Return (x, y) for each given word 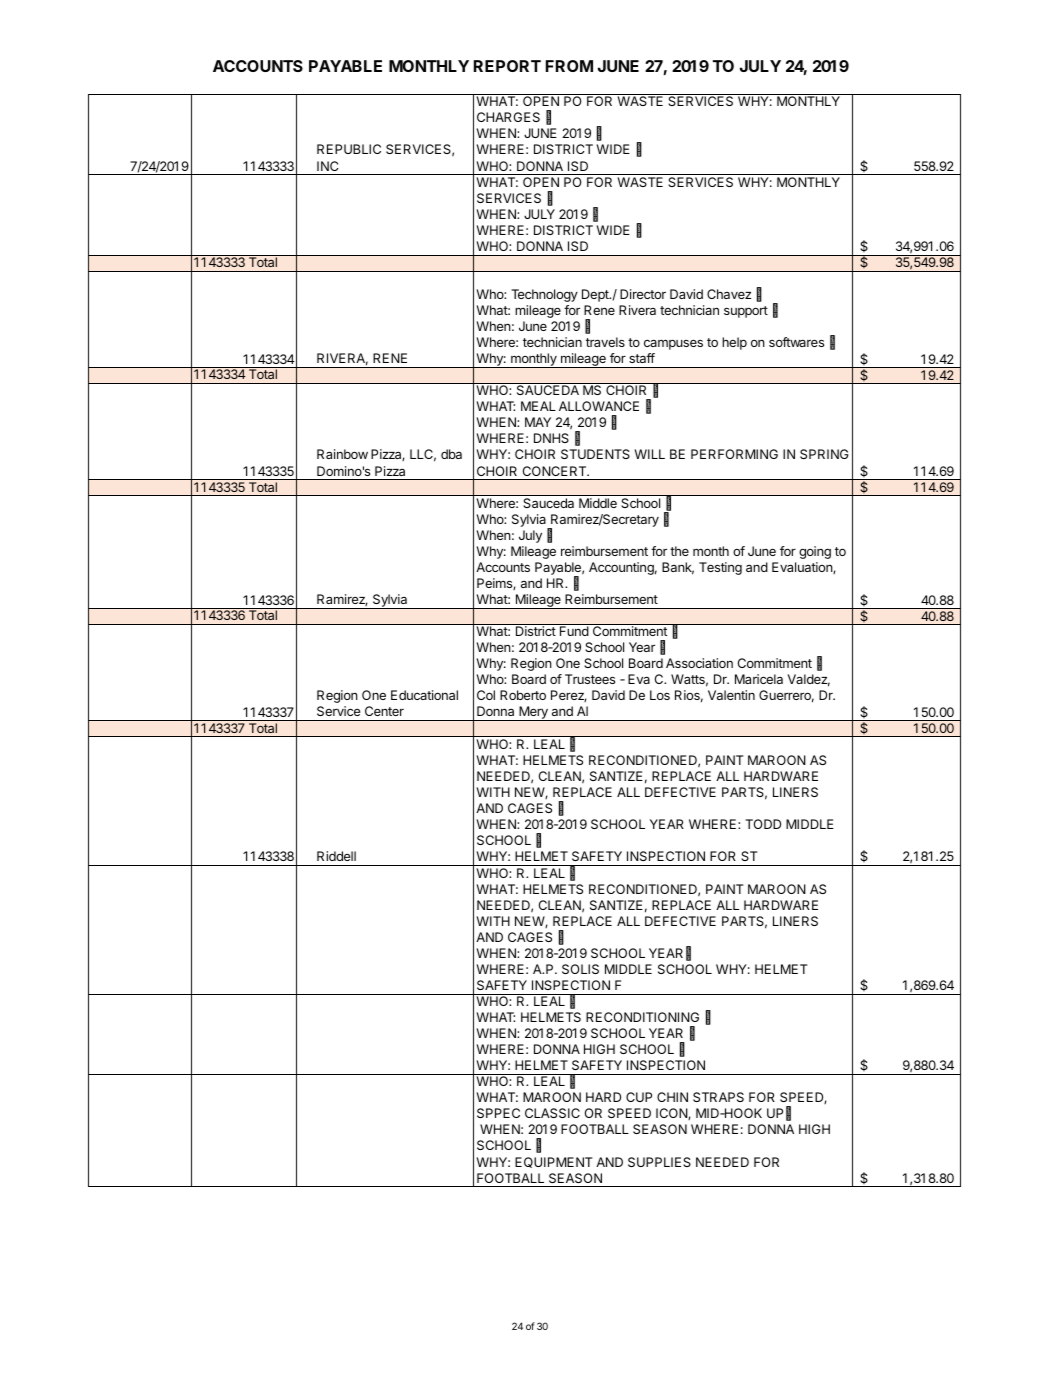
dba (451, 454)
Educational (424, 695)
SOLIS (580, 969)
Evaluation (803, 568)
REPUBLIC (349, 149)
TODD (763, 824)
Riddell (336, 856)
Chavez (729, 294)
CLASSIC (552, 1113)
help (734, 343)
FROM (569, 66)
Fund (574, 631)
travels (605, 342)
